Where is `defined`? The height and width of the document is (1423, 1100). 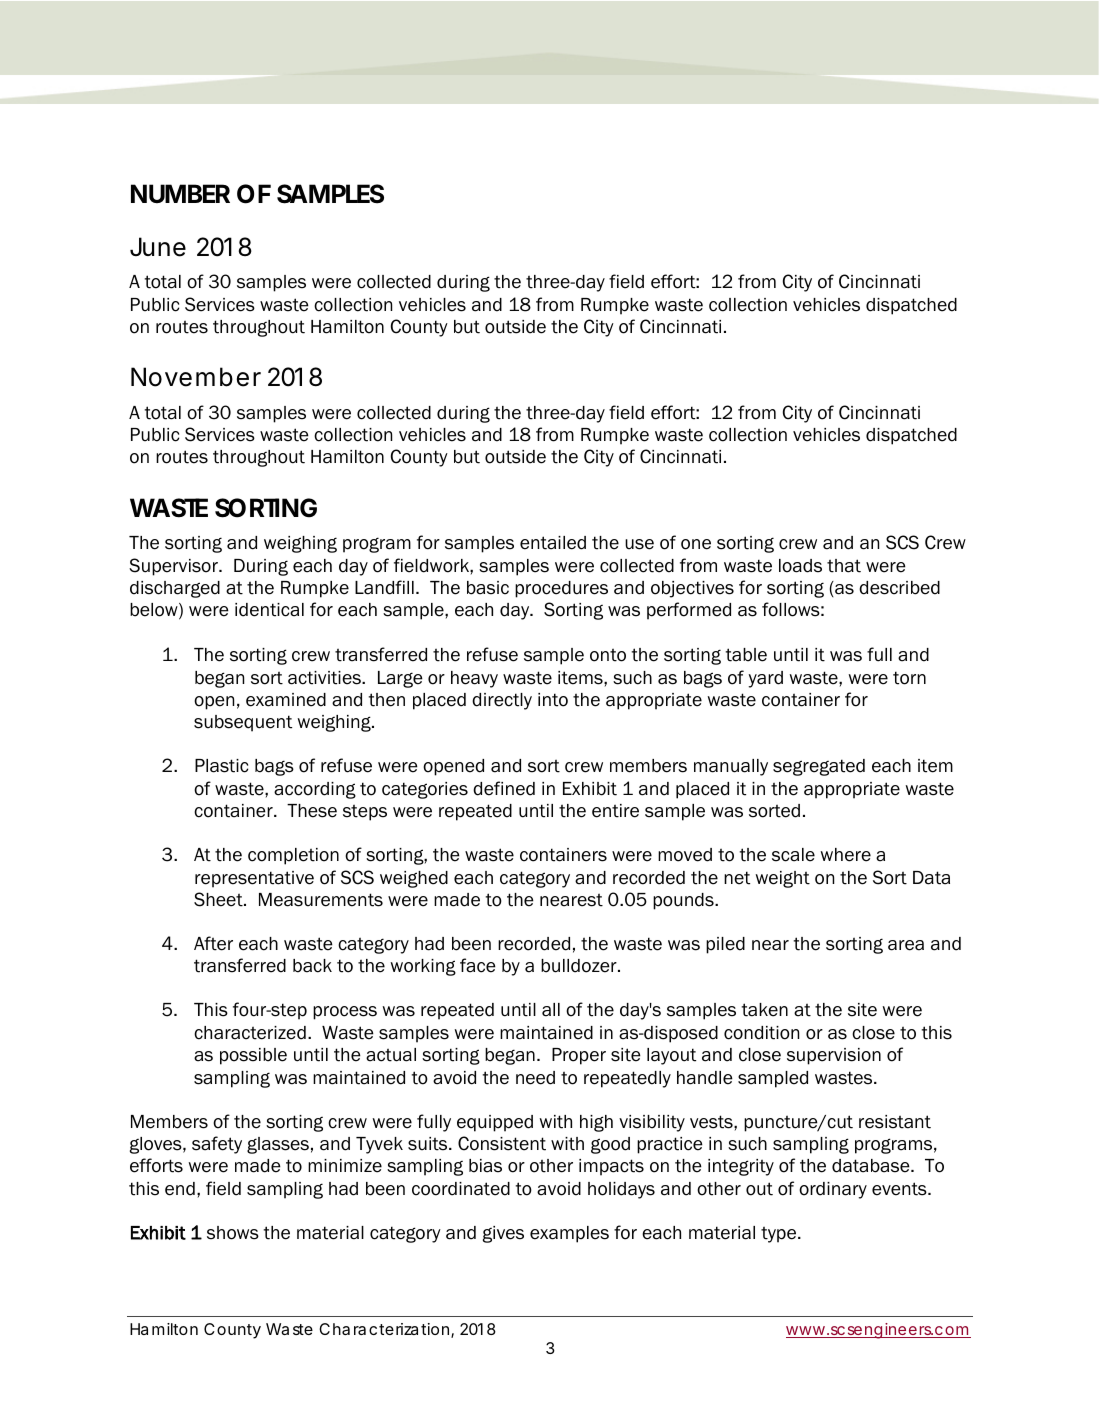
defined is located at coordinates (504, 788).
